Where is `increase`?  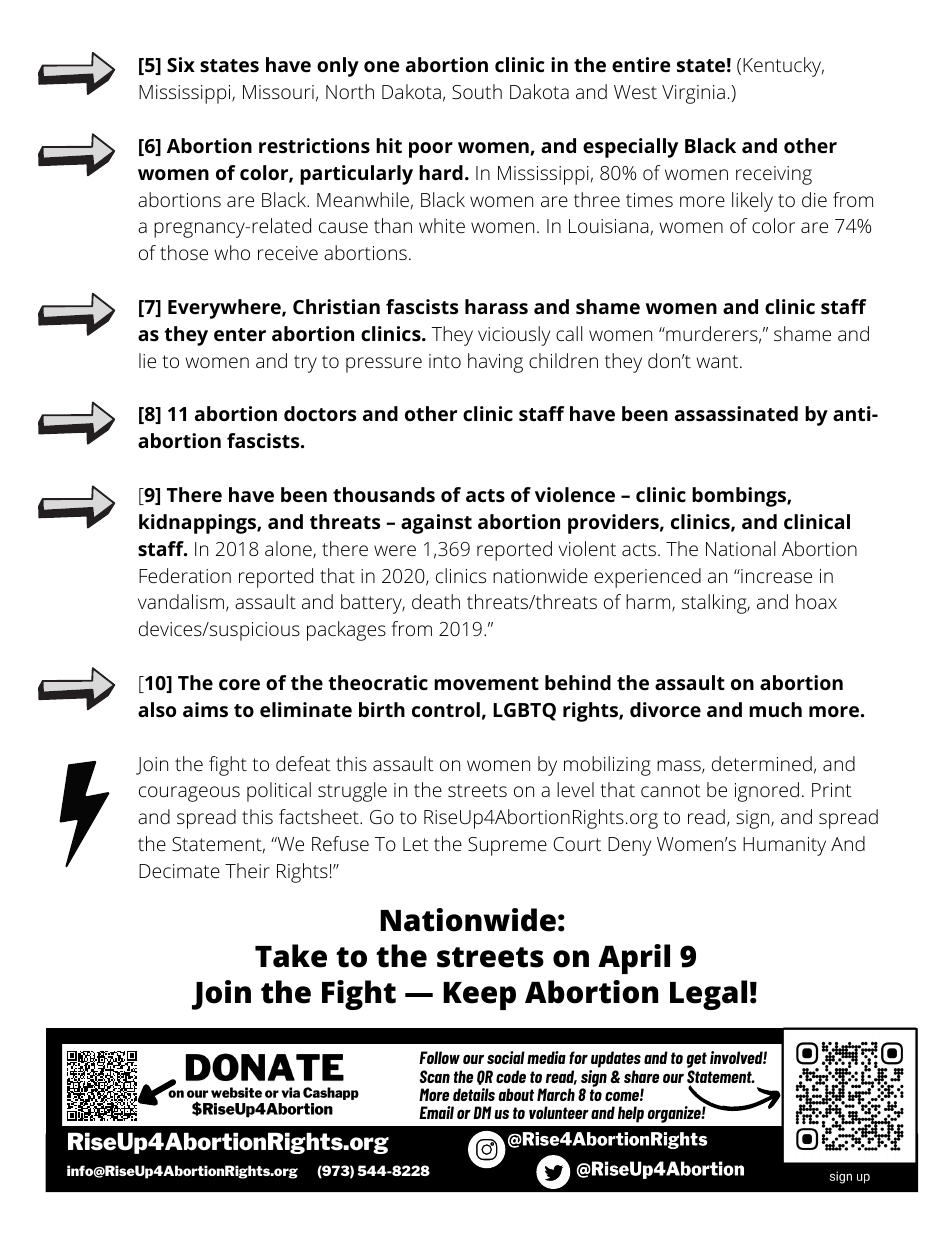
increase is located at coordinates (775, 576).
